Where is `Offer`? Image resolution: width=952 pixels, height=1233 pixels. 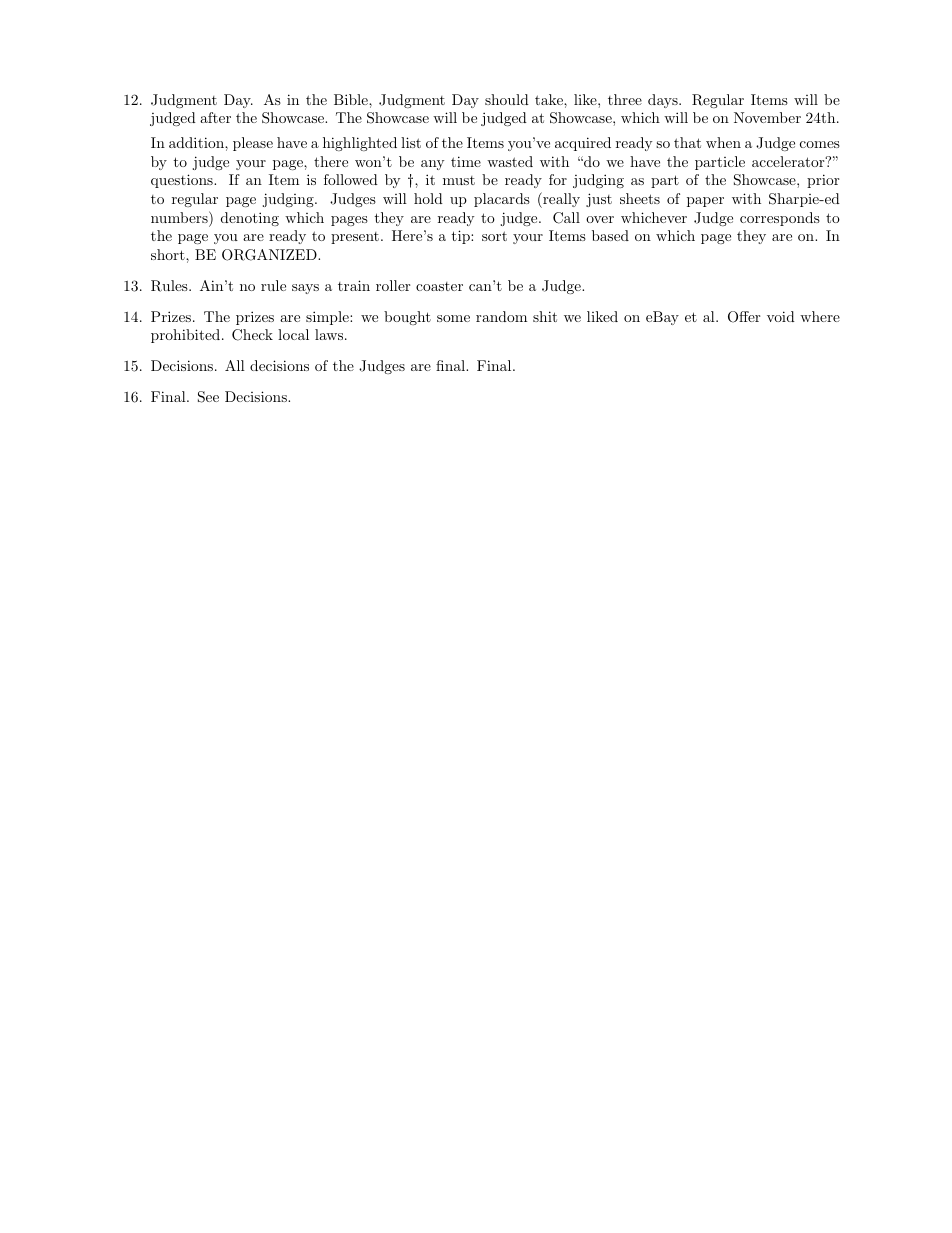 Offer is located at coordinates (744, 317).
